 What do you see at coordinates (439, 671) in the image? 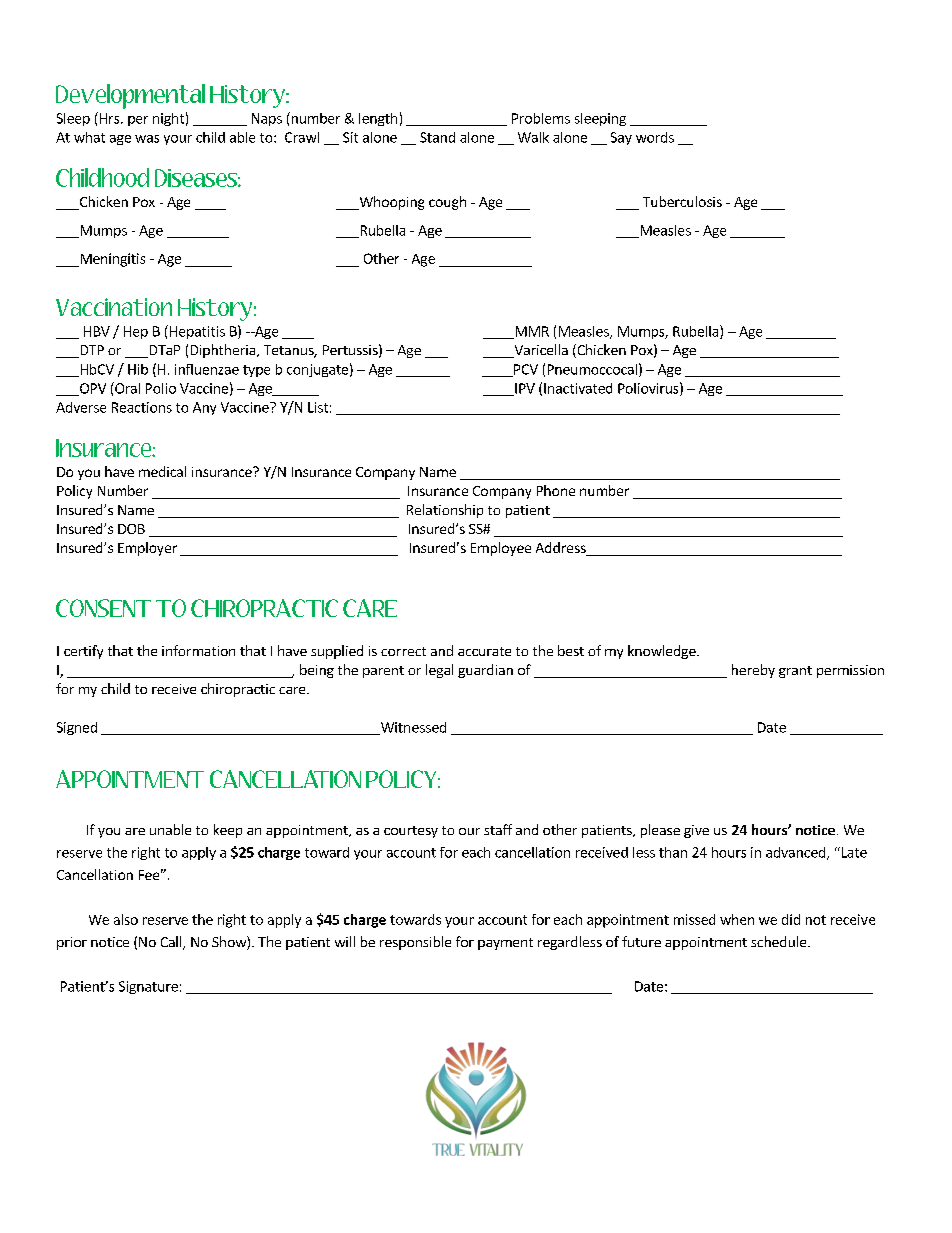
I see `legal` at bounding box center [439, 671].
